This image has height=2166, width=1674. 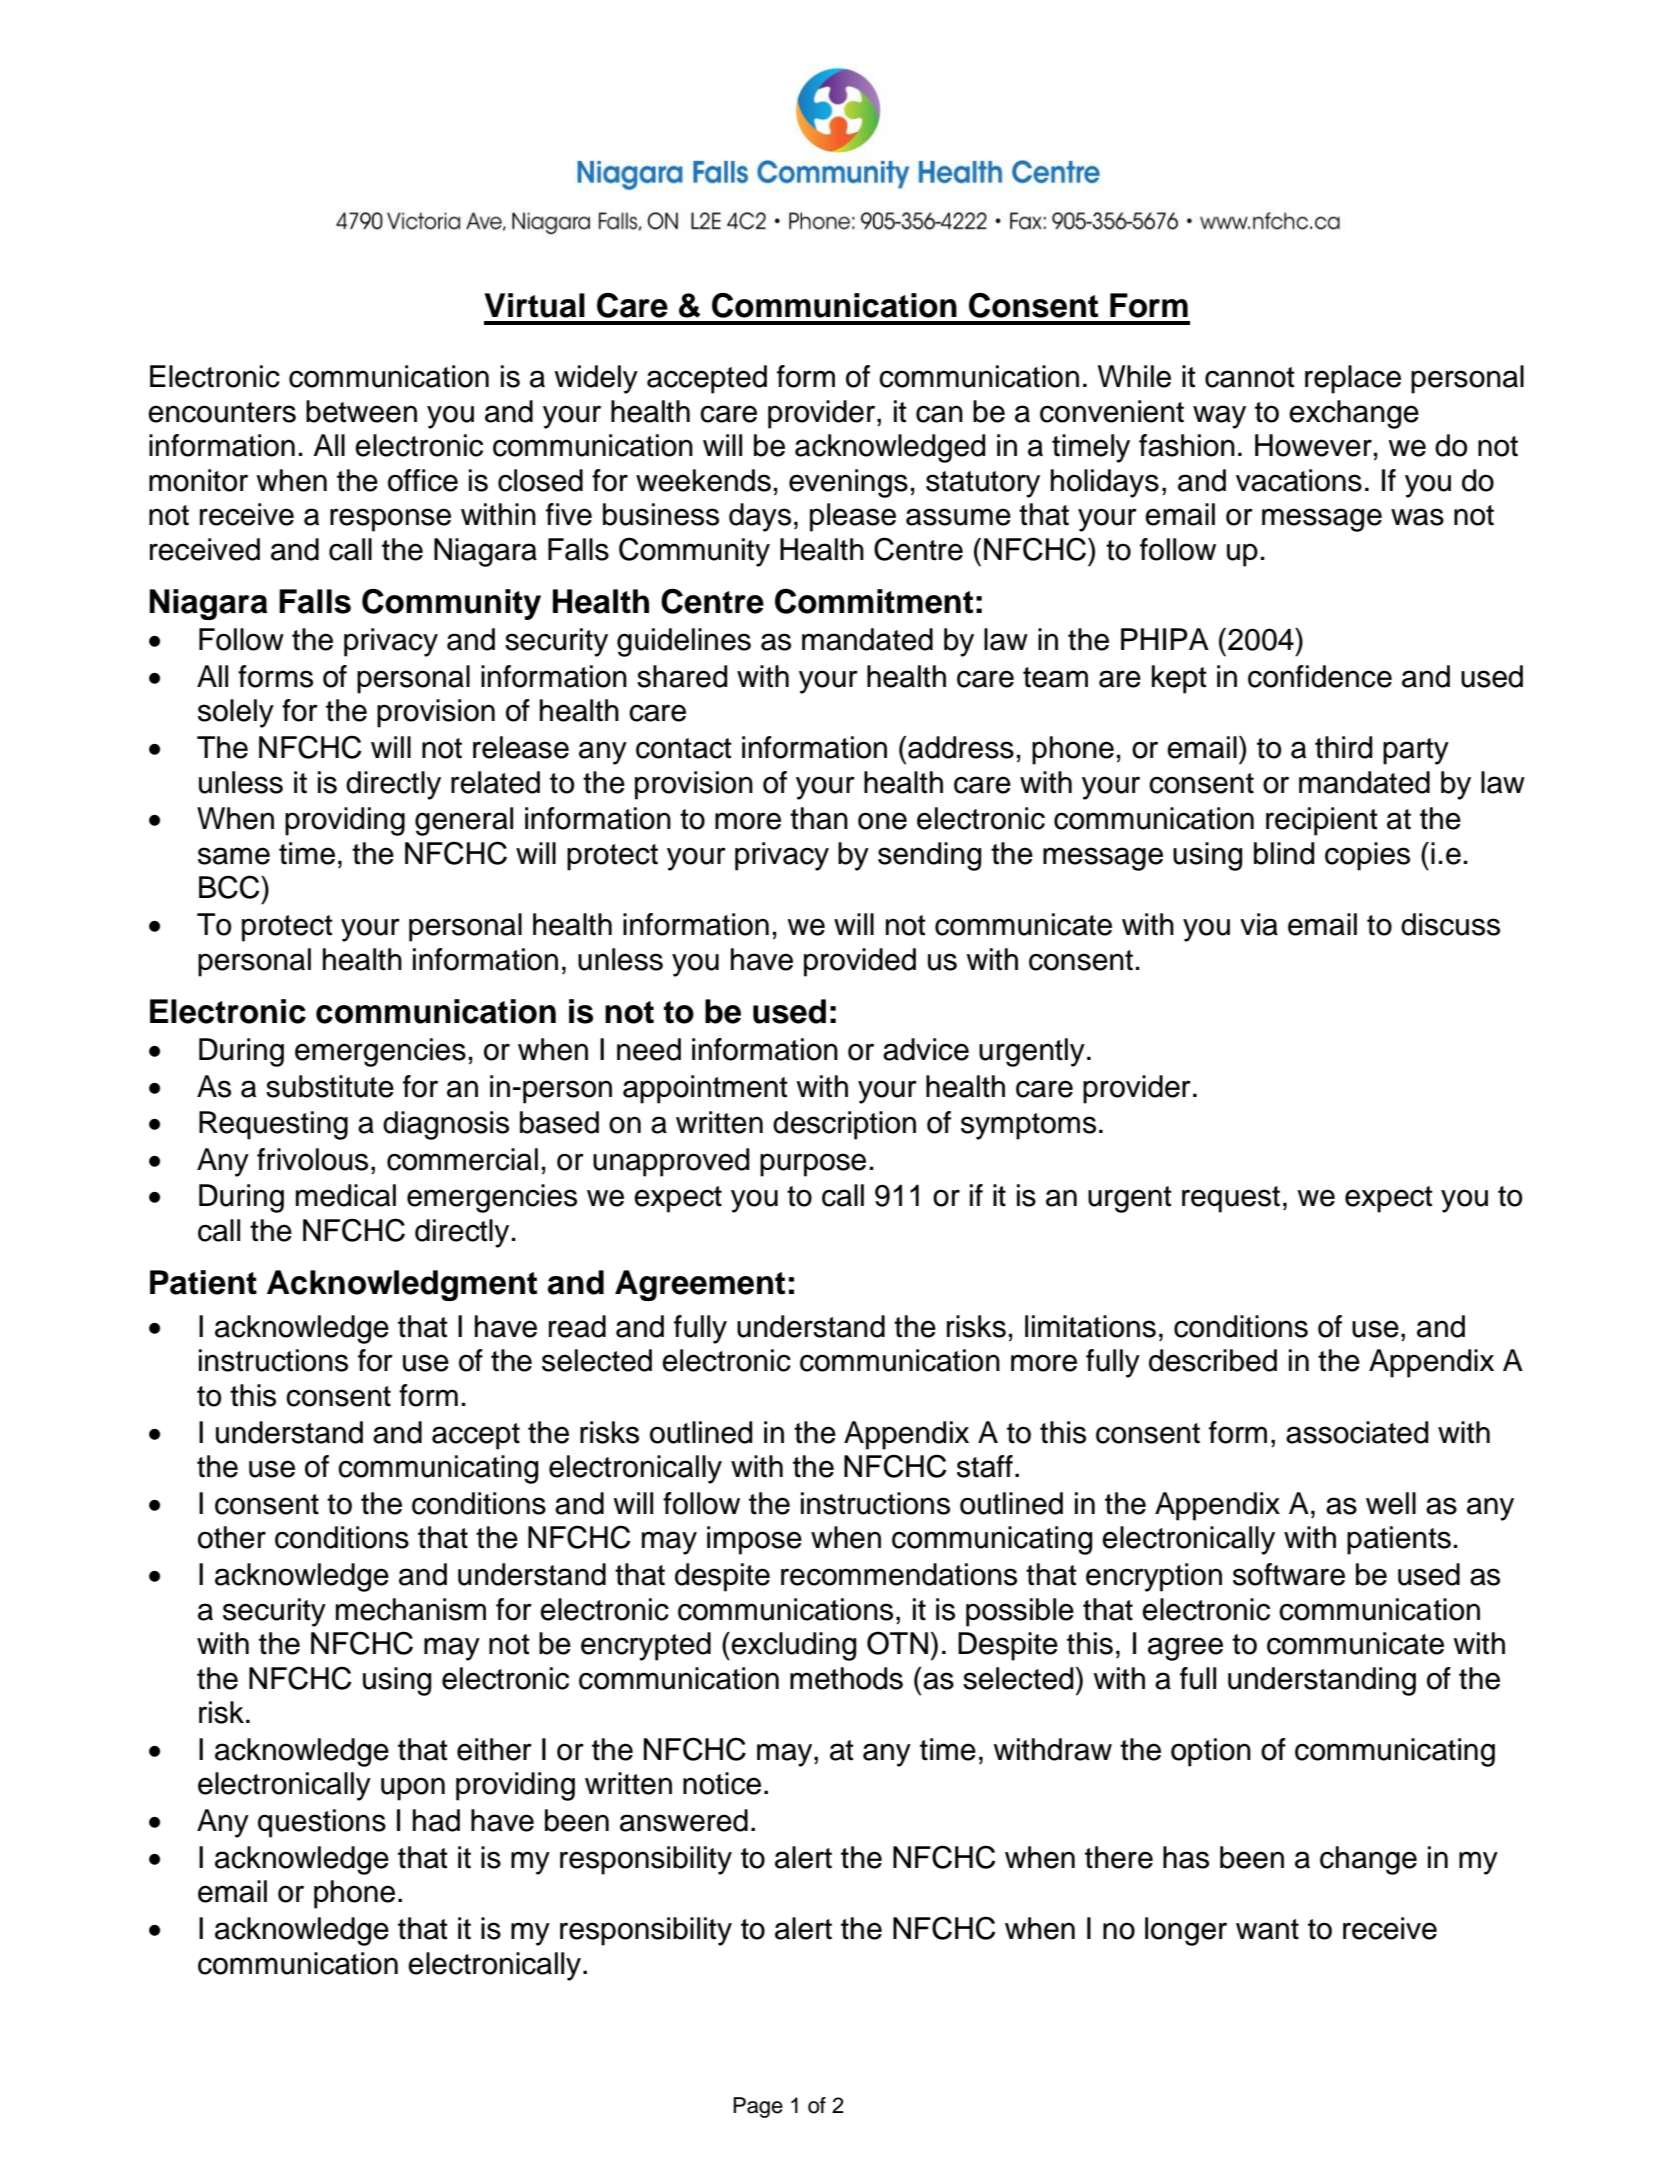 I want to click on evenings, so click(x=848, y=483).
